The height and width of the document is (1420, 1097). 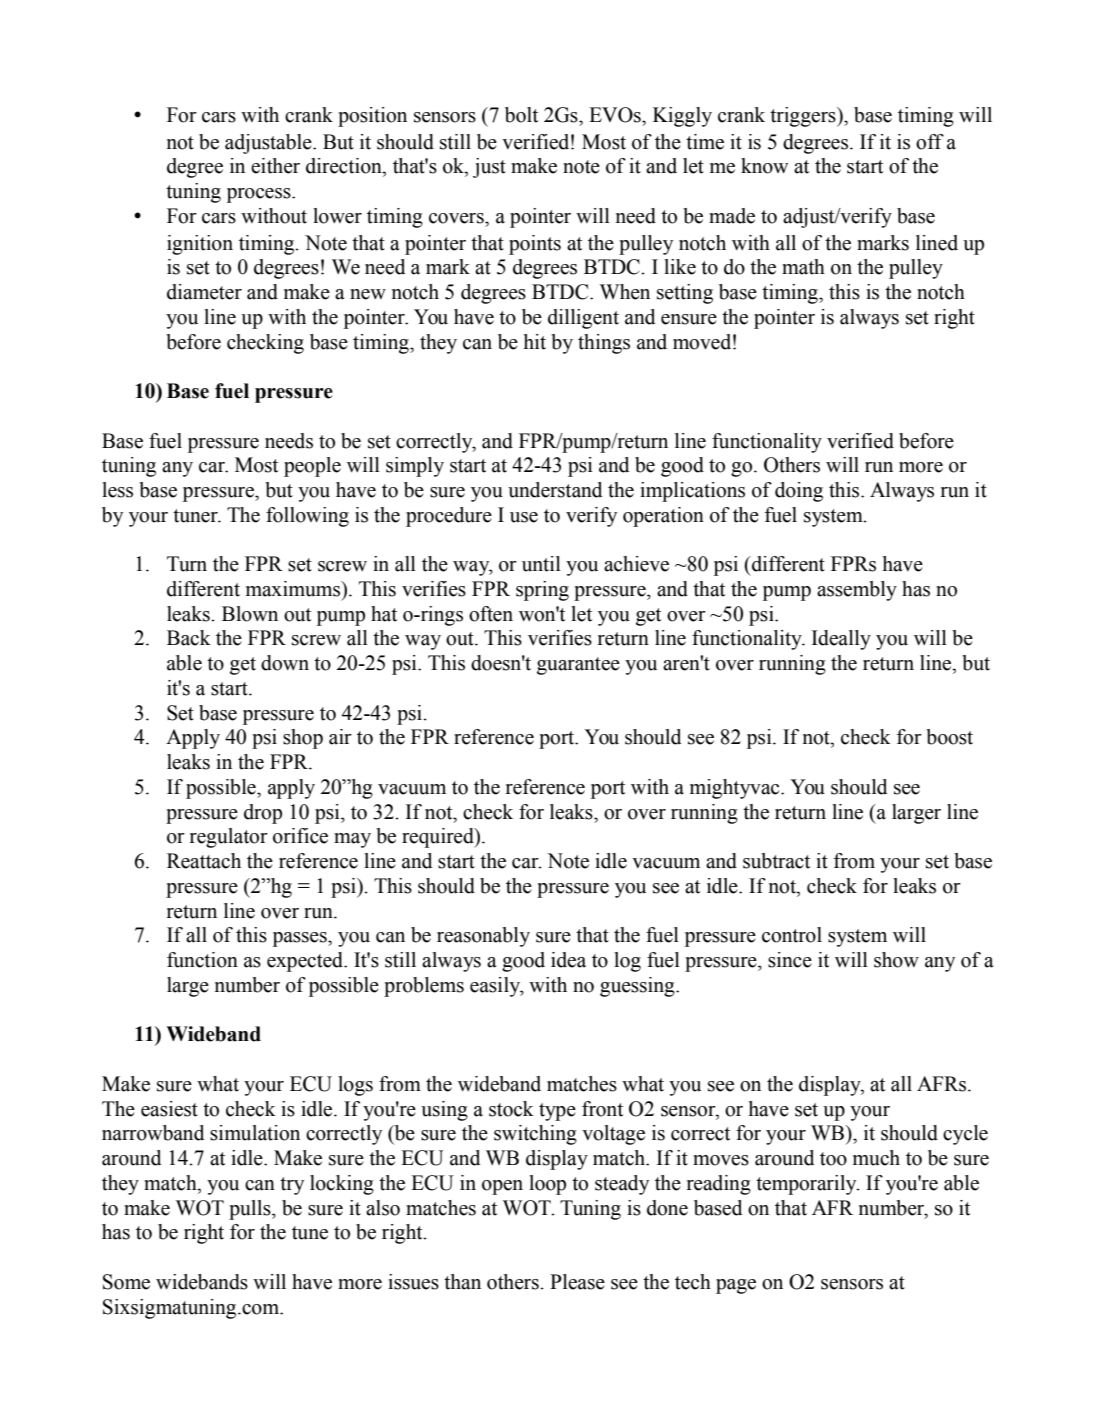 What do you see at coordinates (307, 517) in the document?
I see `following` at bounding box center [307, 517].
